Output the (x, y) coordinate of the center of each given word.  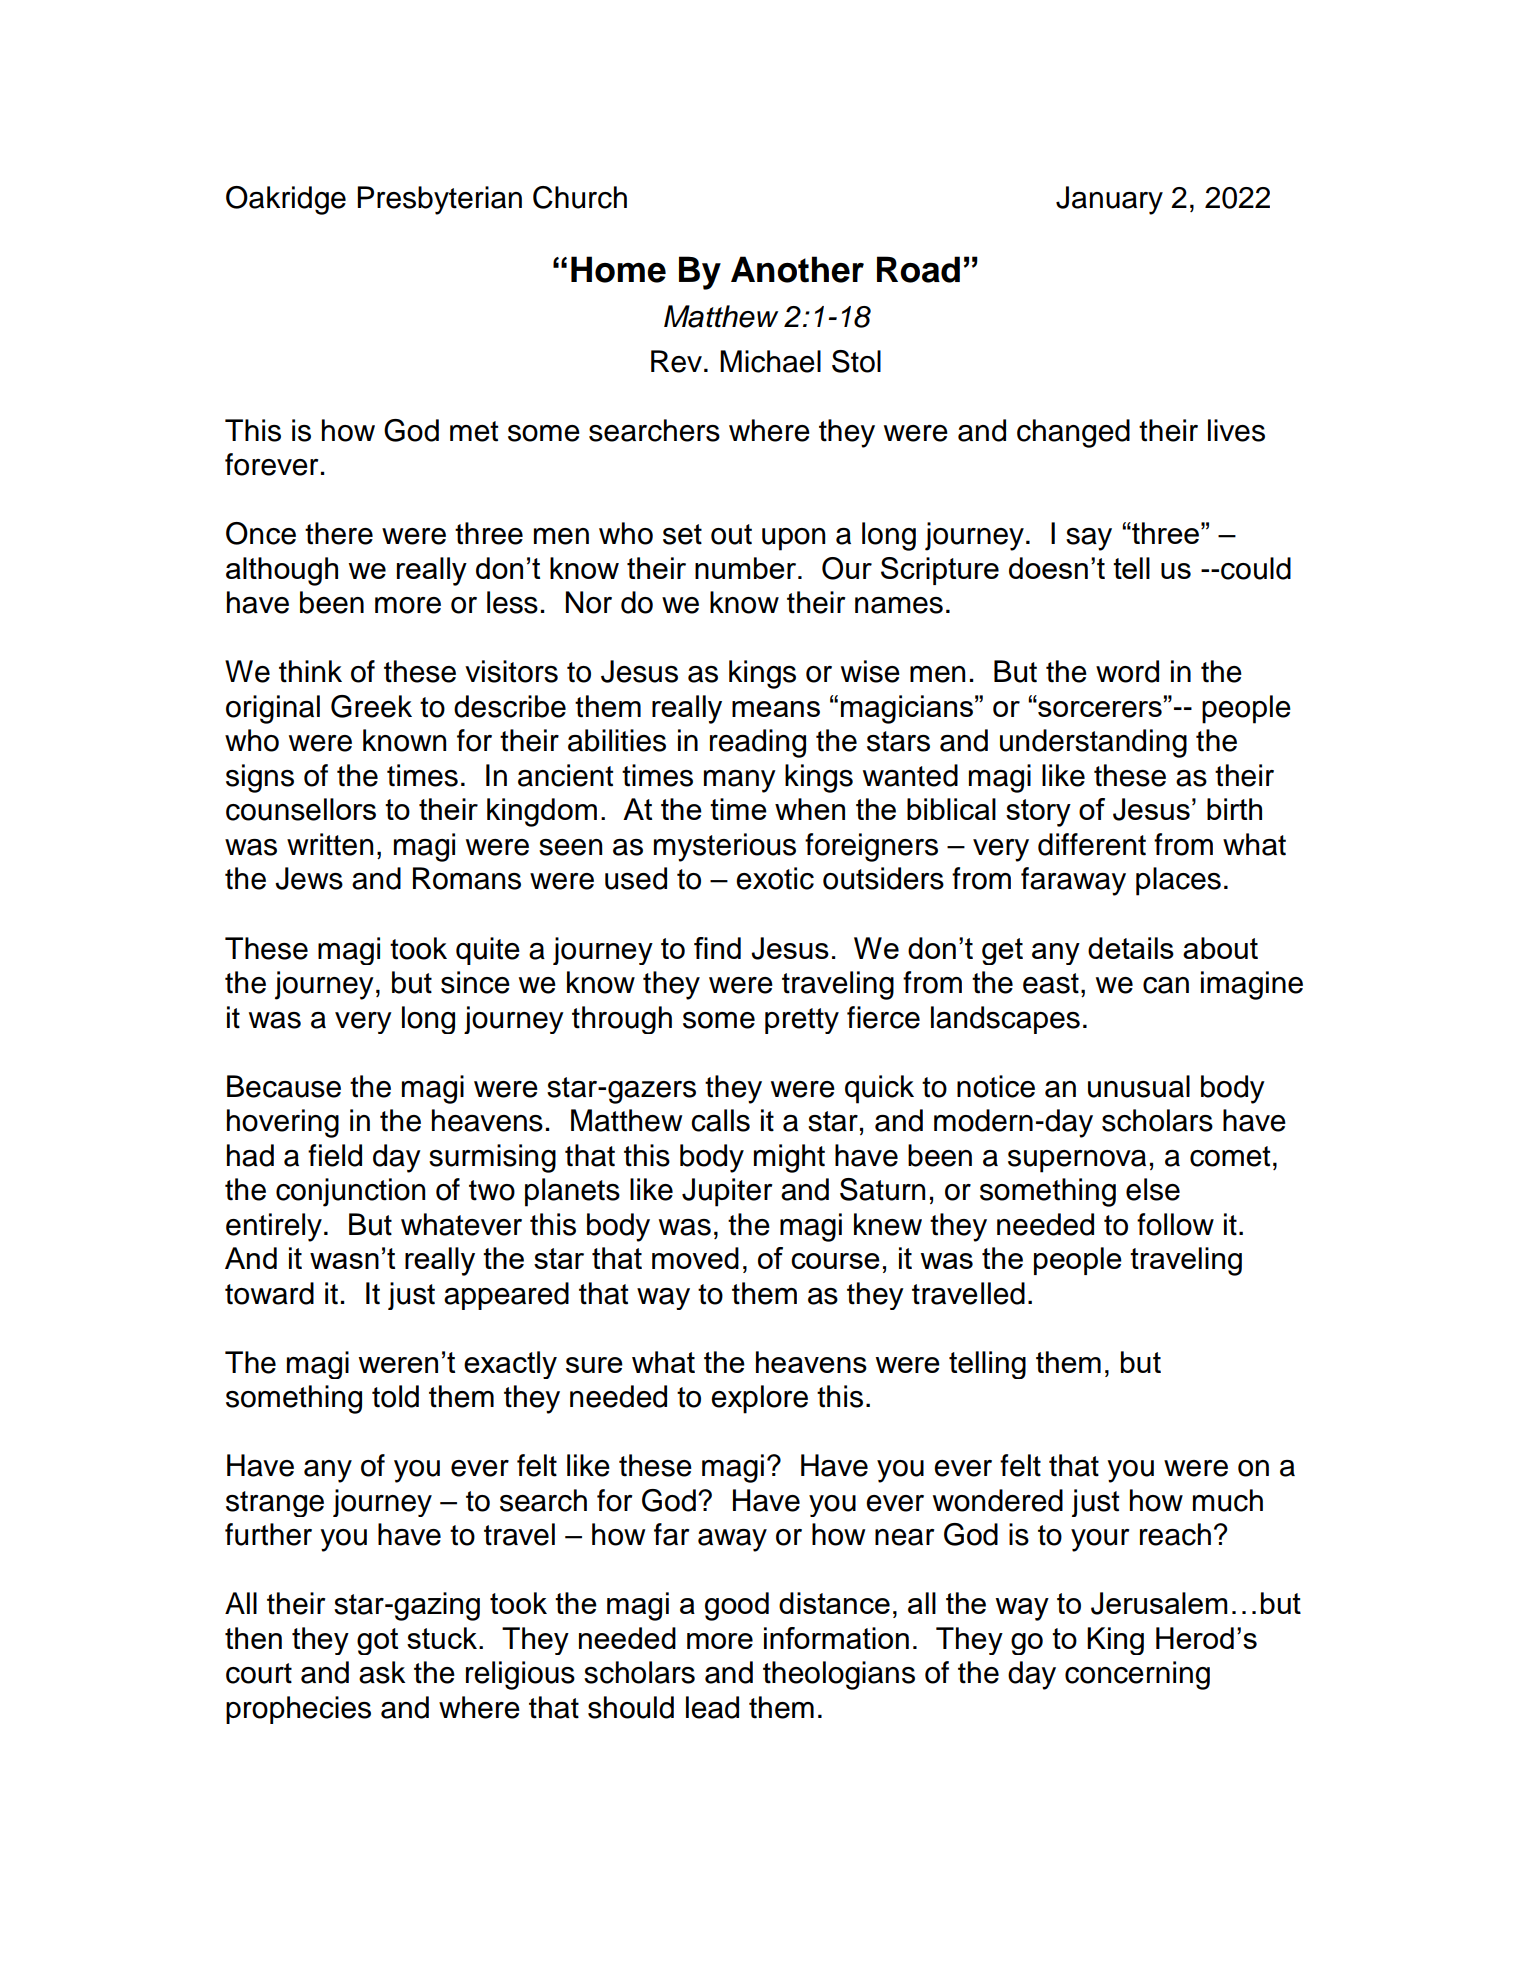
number (747, 568)
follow (1175, 1224)
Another (797, 269)
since (475, 982)
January (1109, 200)
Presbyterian (439, 200)
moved (695, 1258)
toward (269, 1293)
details (1131, 948)
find (717, 948)
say (1089, 539)
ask (382, 1672)
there (339, 533)
